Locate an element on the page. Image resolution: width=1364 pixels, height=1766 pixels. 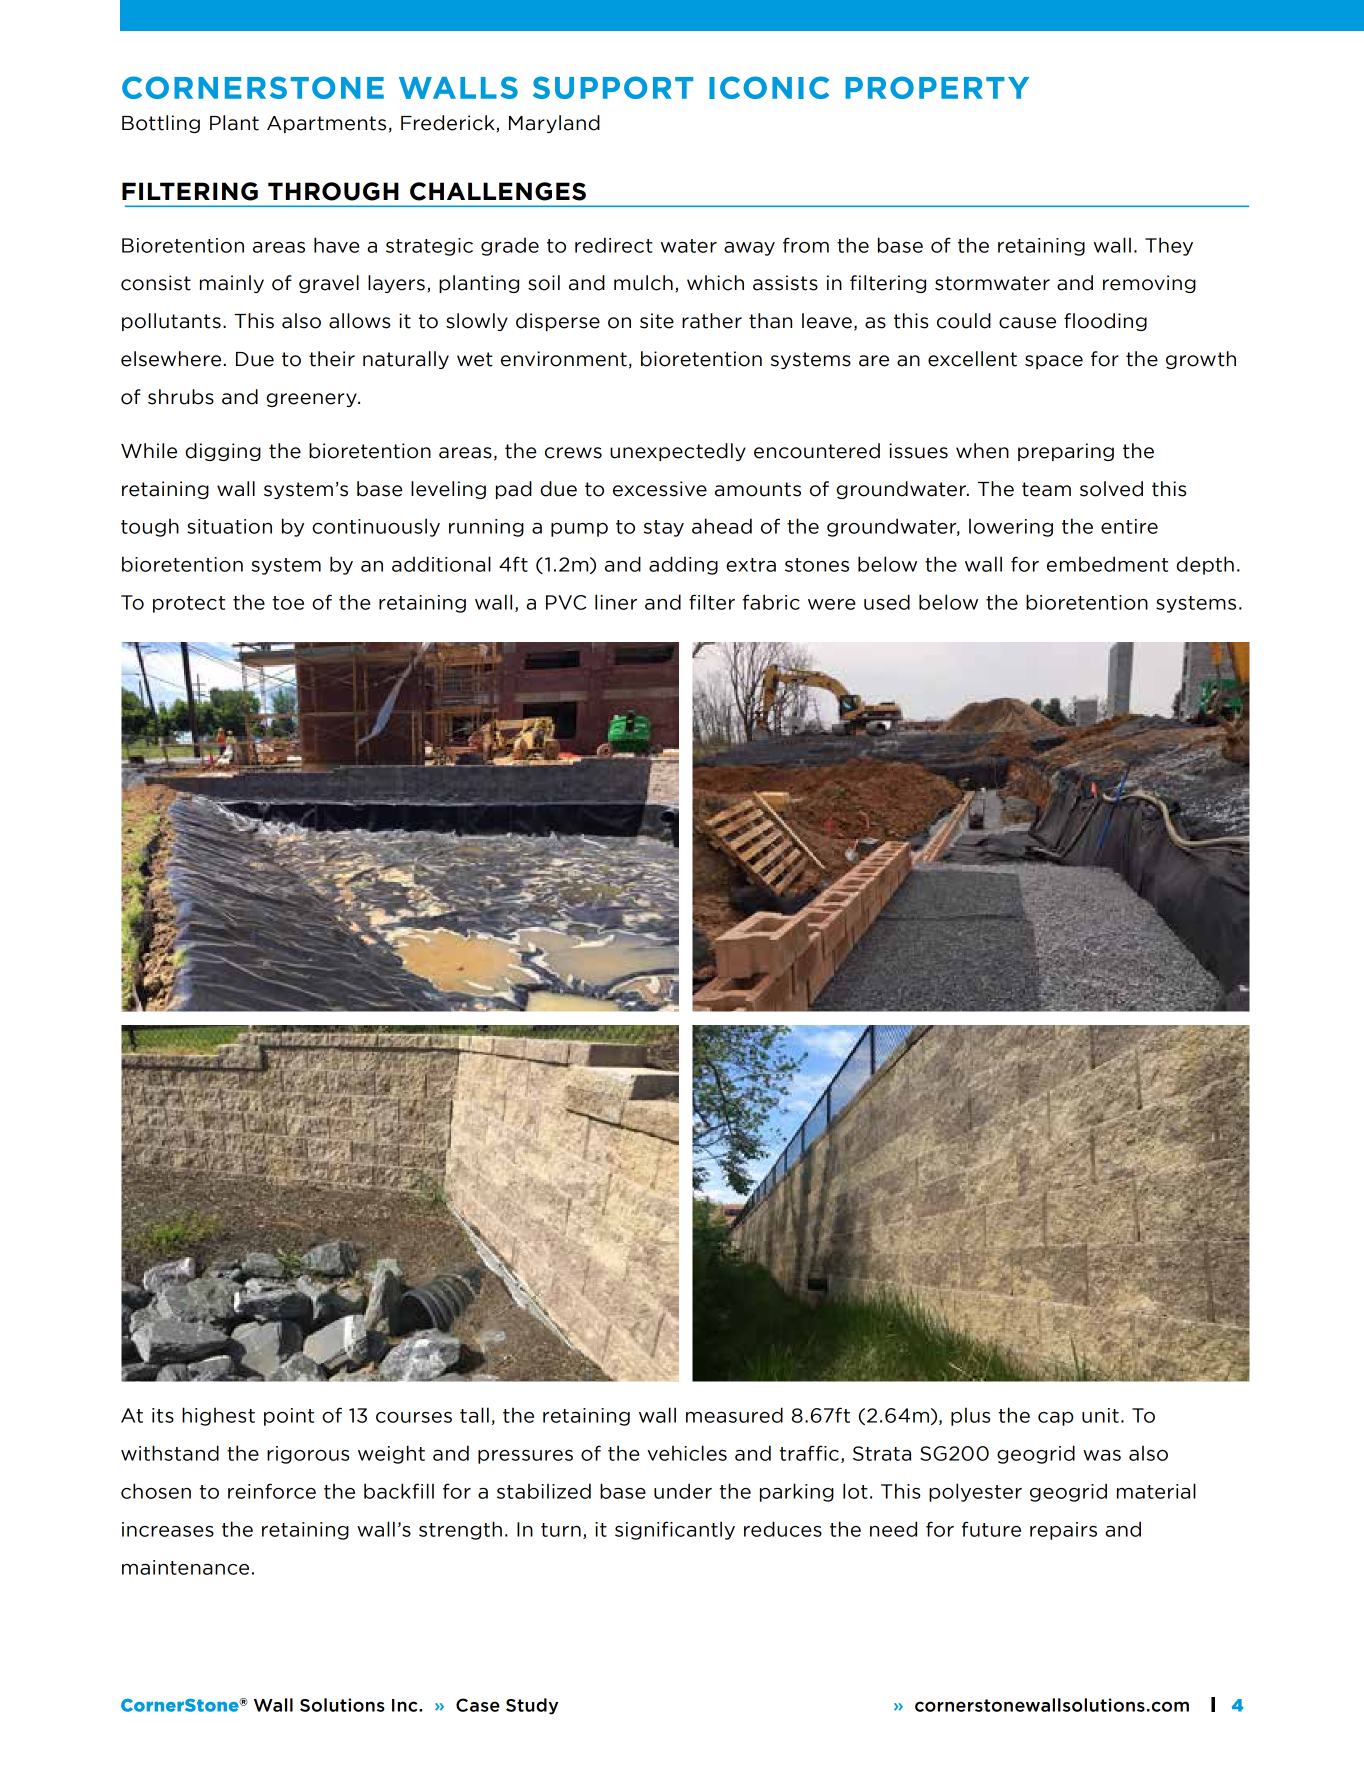
used is located at coordinates (887, 602).
